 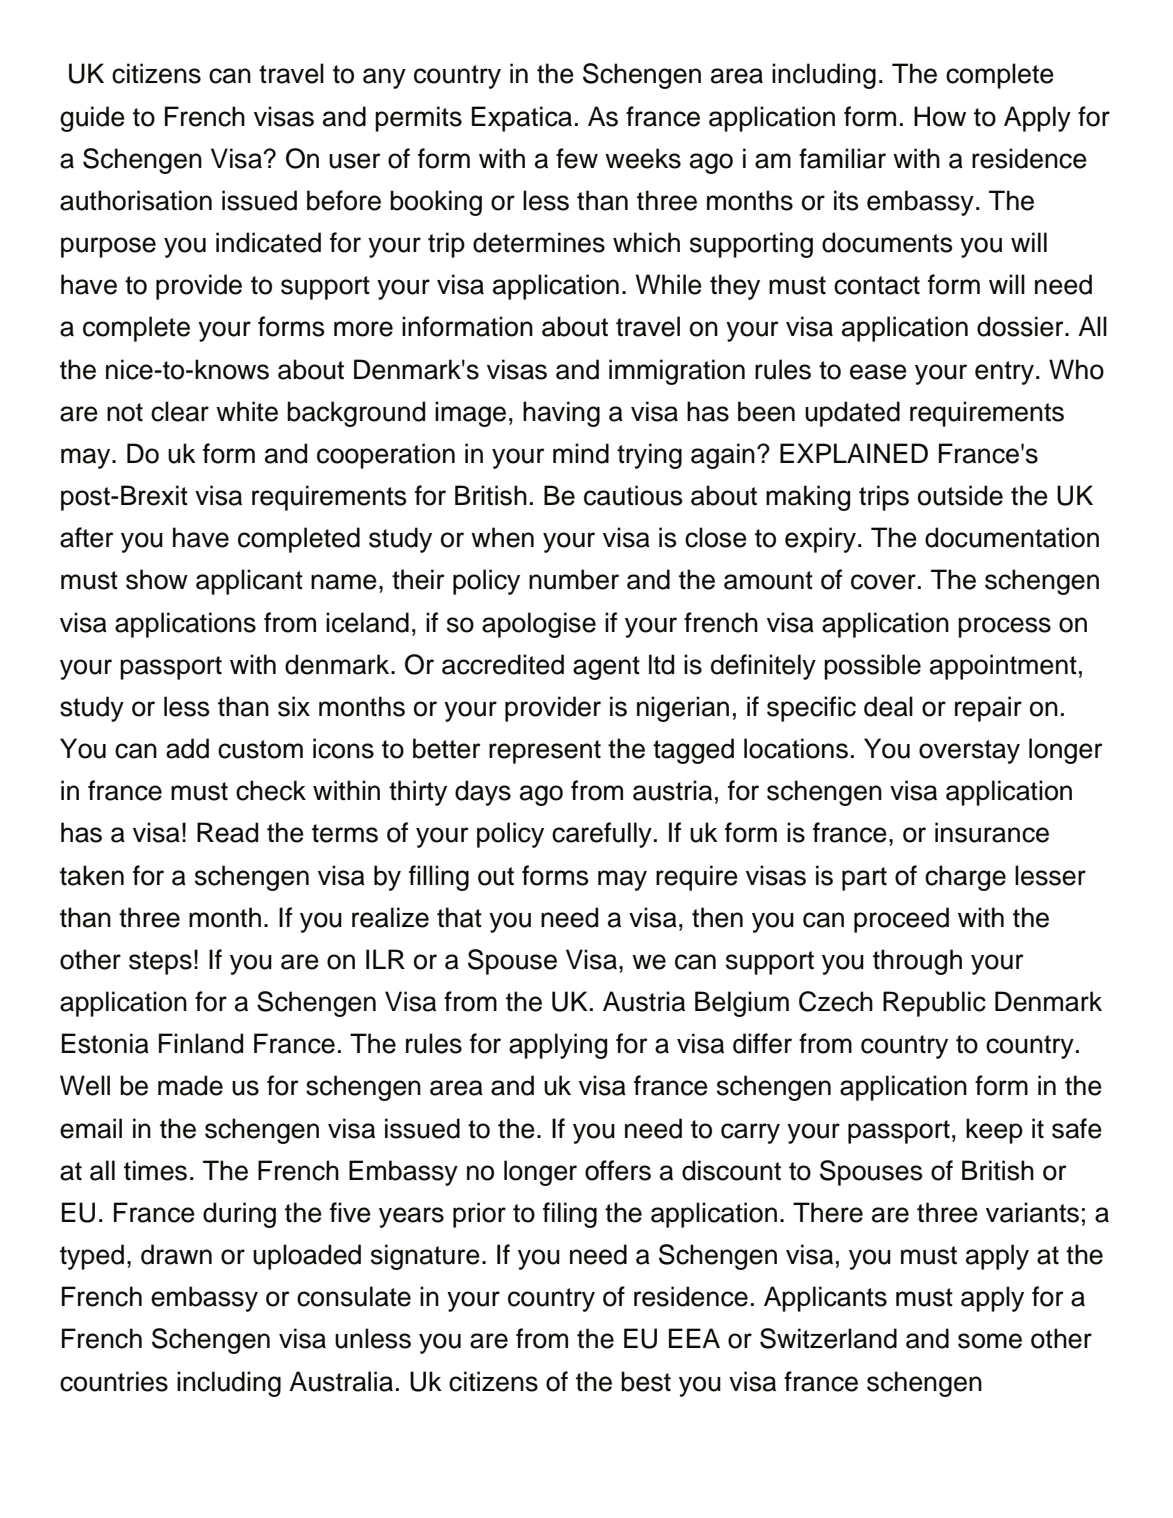 I want to click on represent, so click(x=545, y=752).
